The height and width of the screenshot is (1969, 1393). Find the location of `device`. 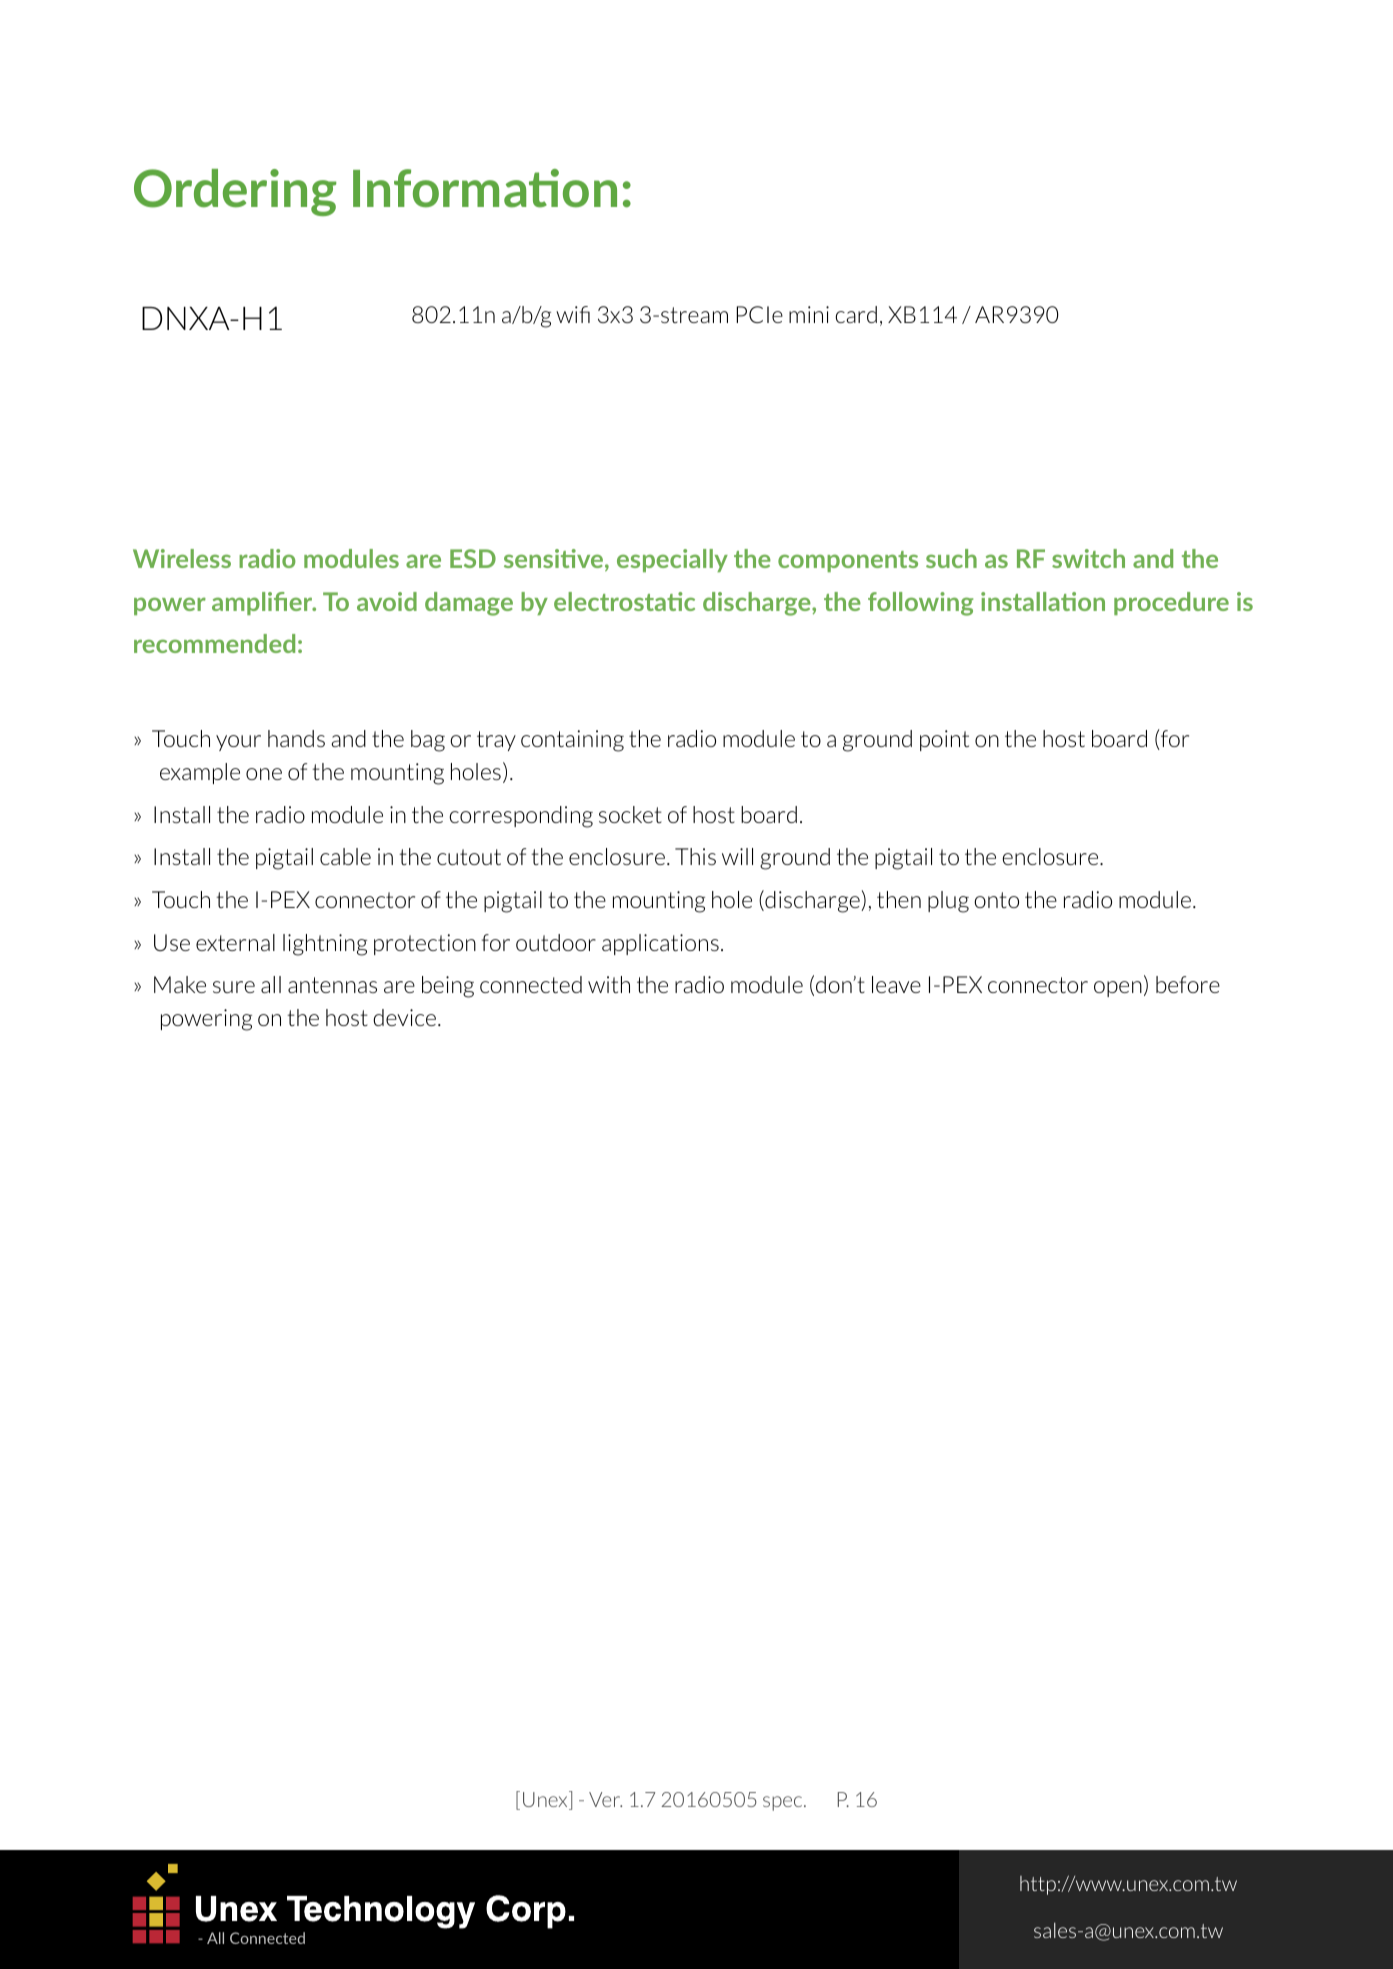

device is located at coordinates (404, 1017).
